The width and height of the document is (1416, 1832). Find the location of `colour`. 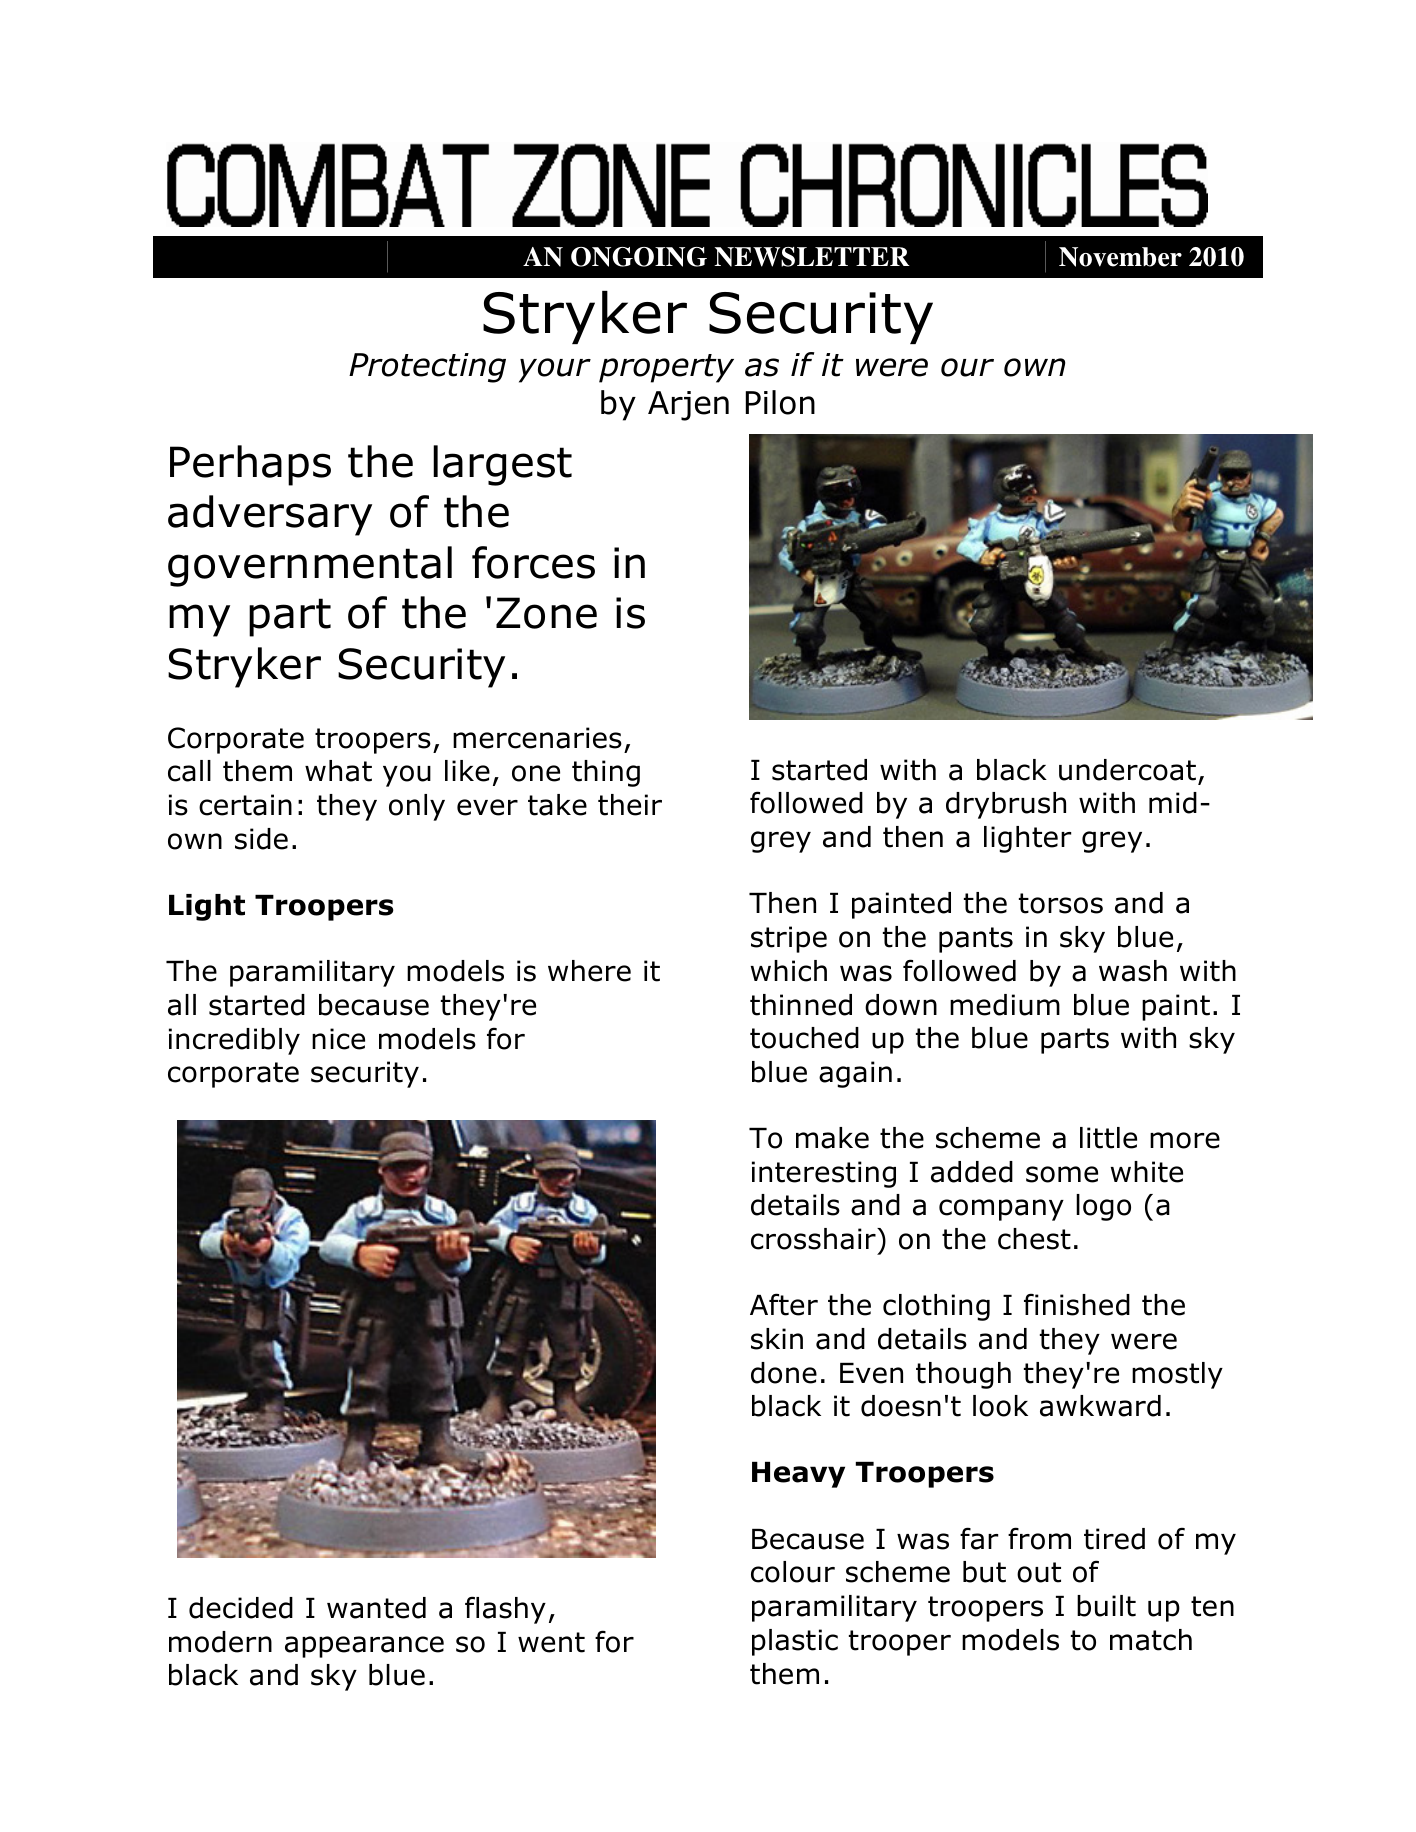

colour is located at coordinates (793, 1572).
